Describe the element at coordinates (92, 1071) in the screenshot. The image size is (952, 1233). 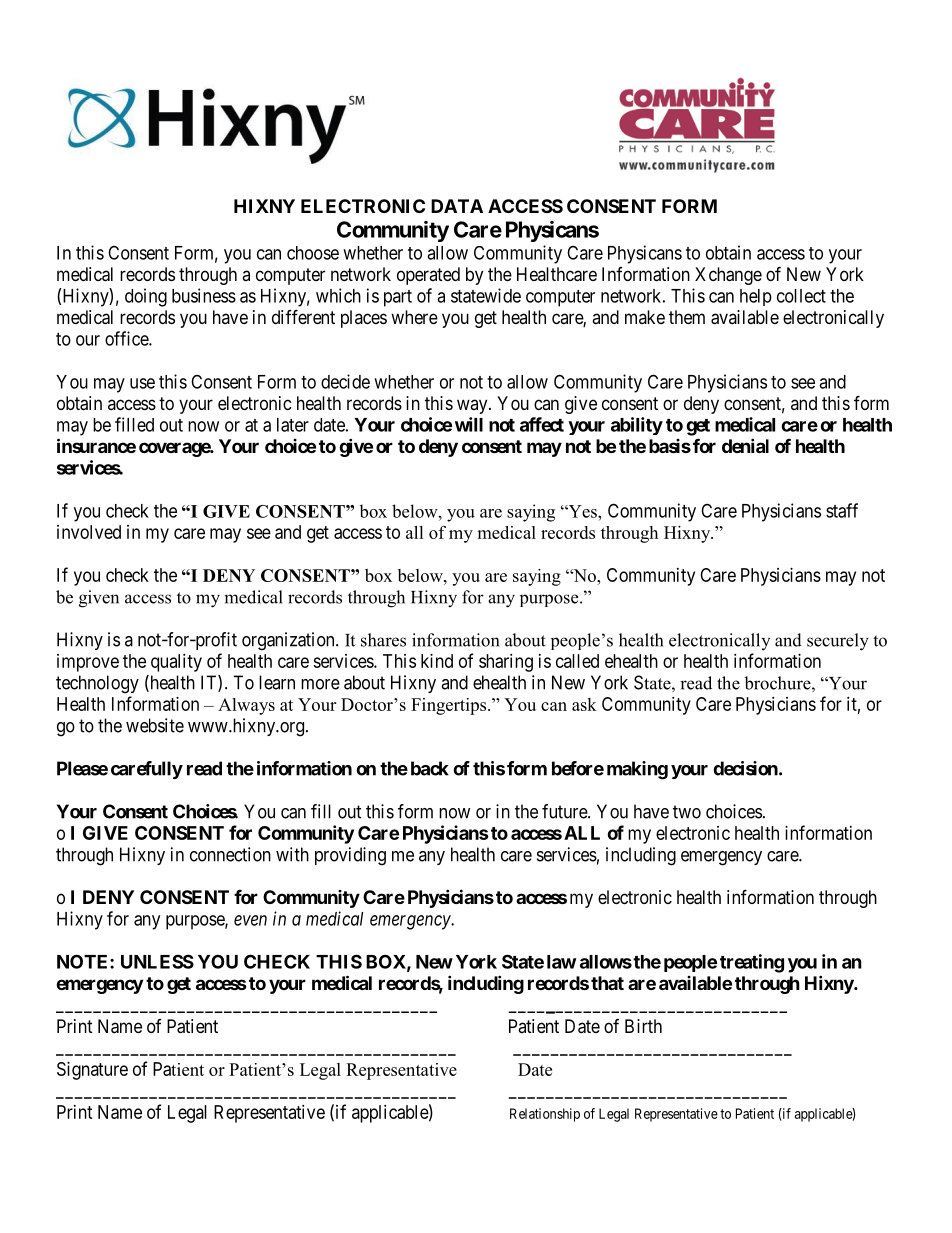
I see `Signature` at that location.
